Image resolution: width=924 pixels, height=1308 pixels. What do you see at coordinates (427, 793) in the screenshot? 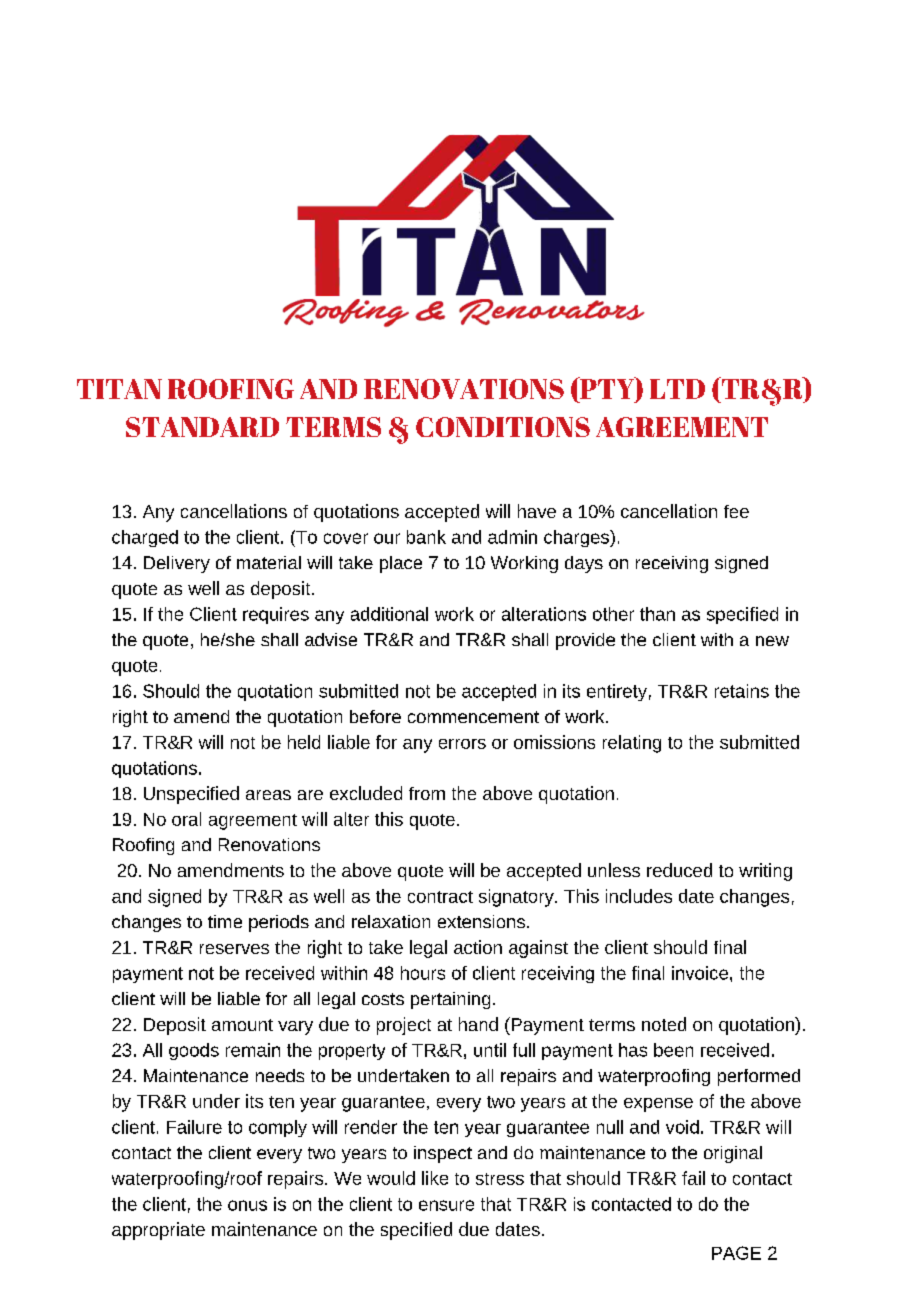
I see `from` at bounding box center [427, 793].
